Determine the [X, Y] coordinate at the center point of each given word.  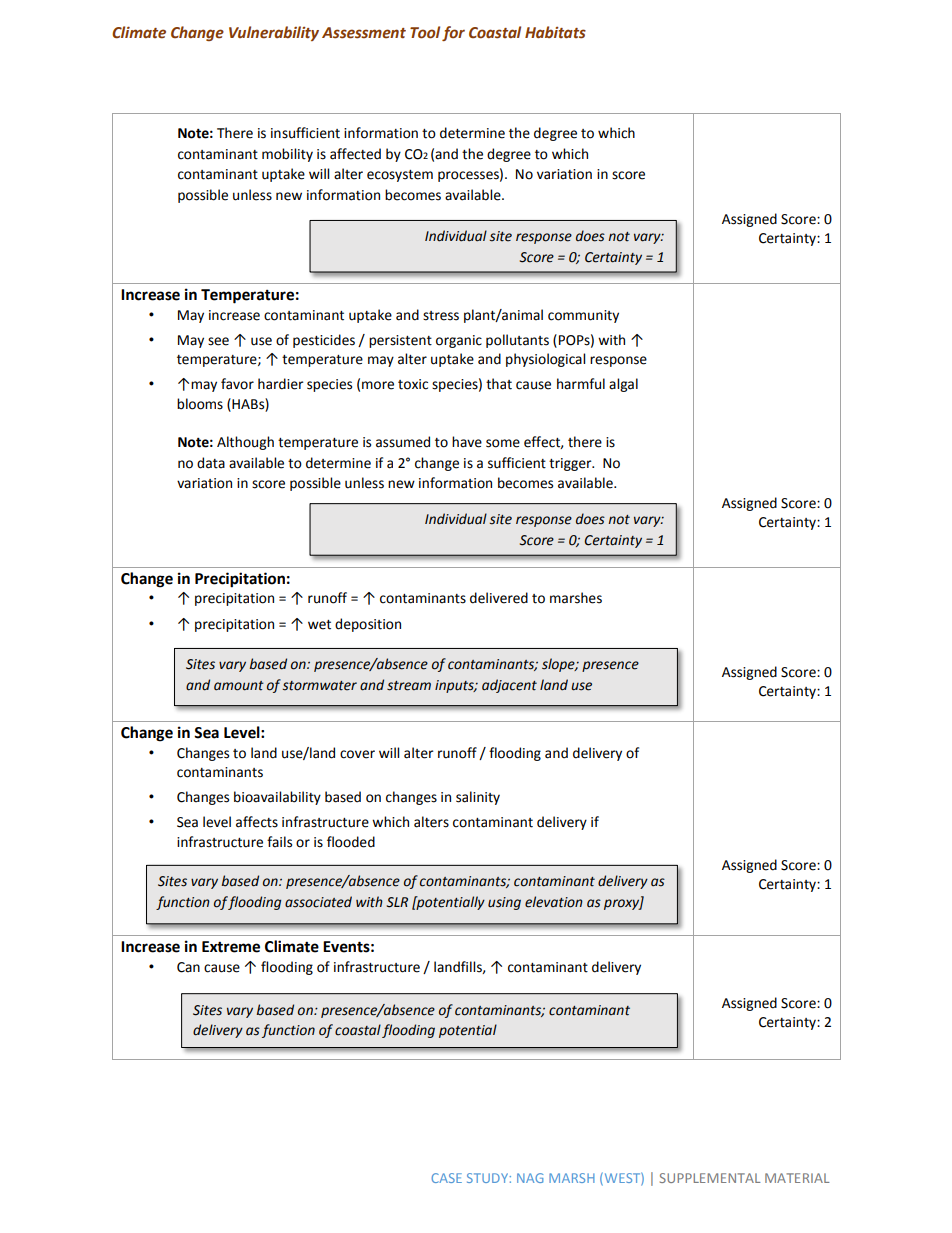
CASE [446, 1178]
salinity [478, 798]
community [583, 316]
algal [623, 385]
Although [245, 443]
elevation [554, 902]
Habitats [555, 32]
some [503, 443]
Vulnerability [274, 33]
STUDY [487, 1178]
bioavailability [277, 798]
